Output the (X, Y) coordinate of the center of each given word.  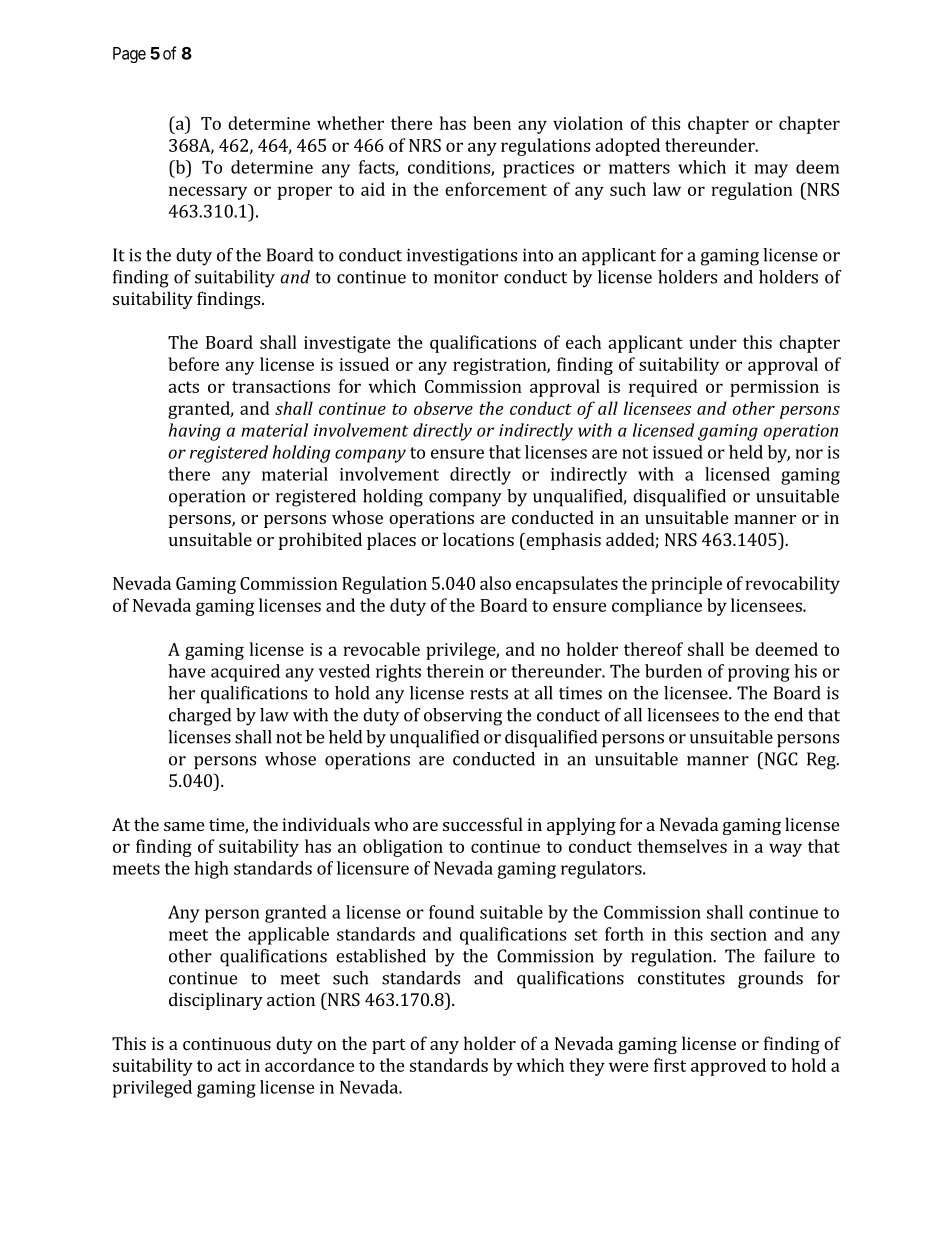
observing (463, 717)
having (195, 432)
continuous (227, 1043)
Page (129, 55)
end (788, 715)
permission (774, 388)
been (492, 123)
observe (443, 408)
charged (200, 717)
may (771, 171)
